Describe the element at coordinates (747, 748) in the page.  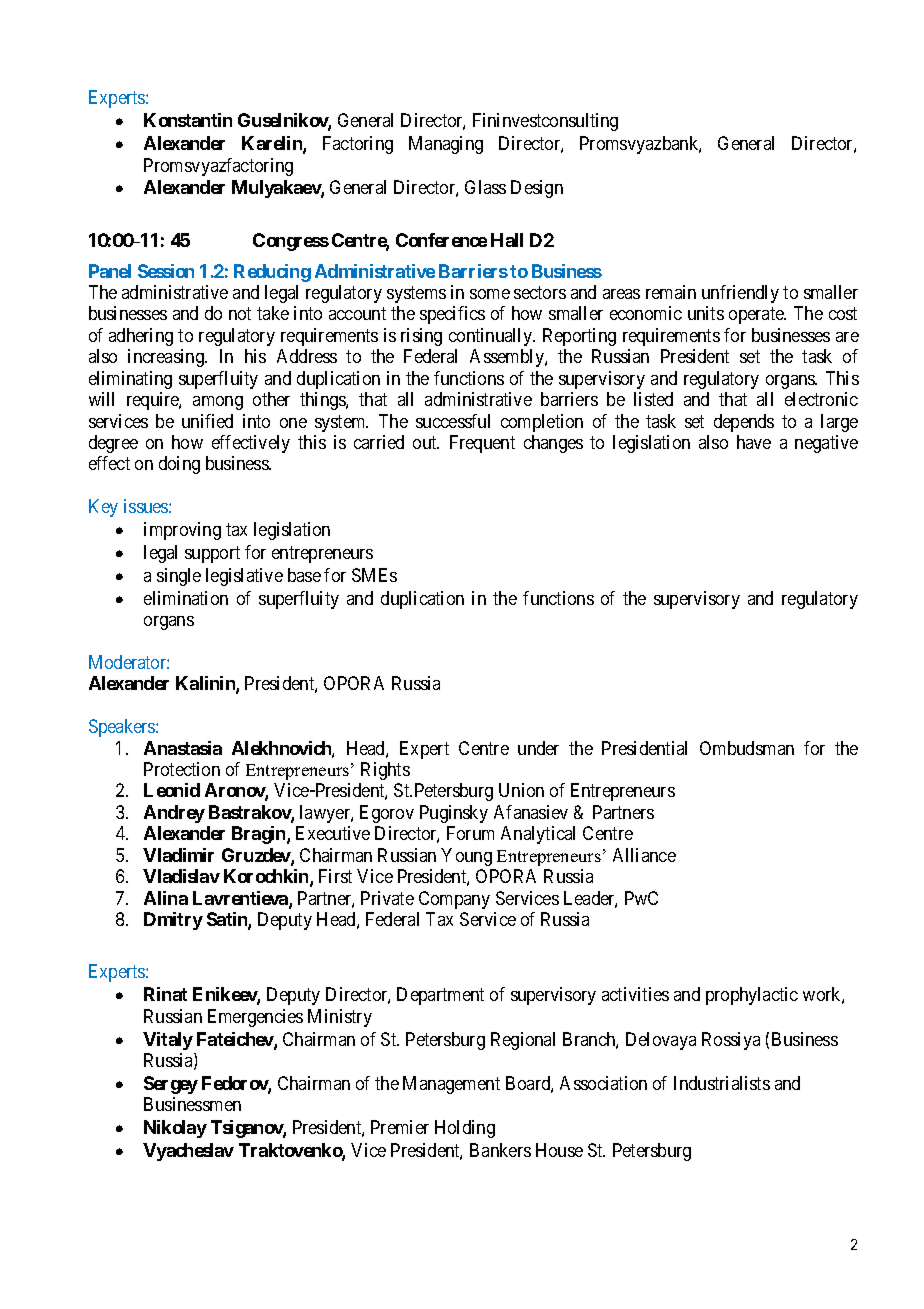
I see `Ombudsman` at that location.
